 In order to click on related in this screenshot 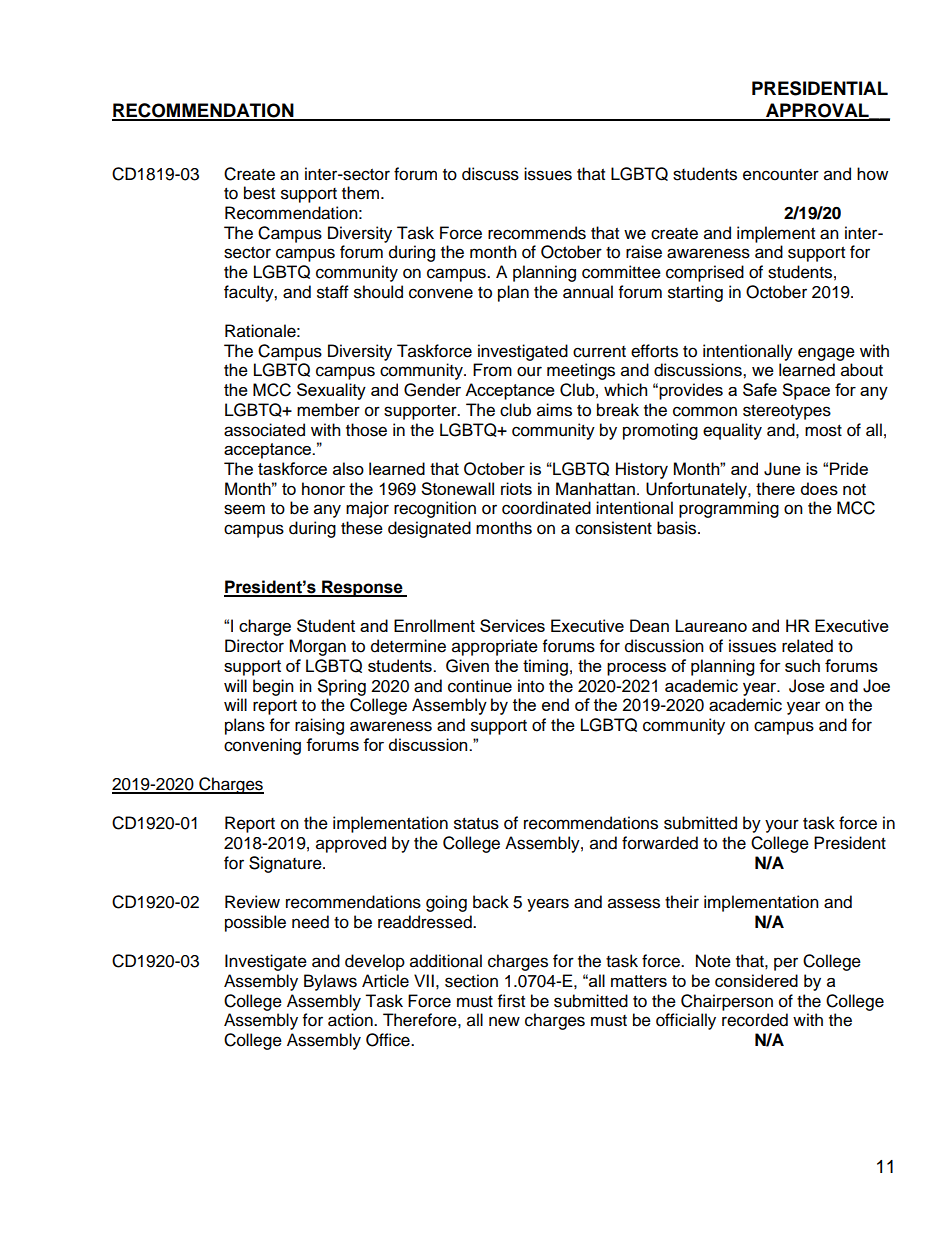, I will do `click(807, 646)`.
